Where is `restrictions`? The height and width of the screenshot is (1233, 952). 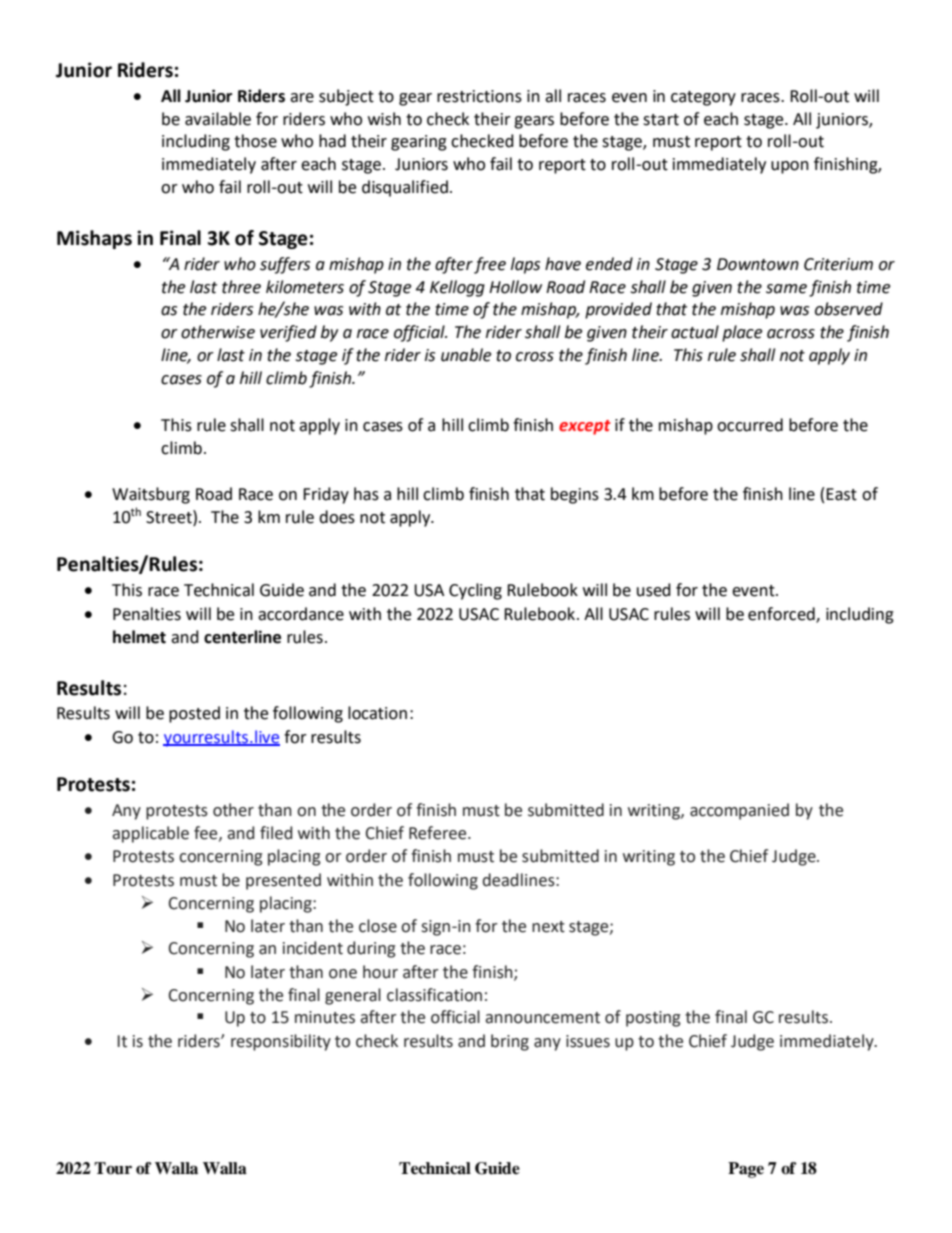
restrictions is located at coordinates (479, 96).
